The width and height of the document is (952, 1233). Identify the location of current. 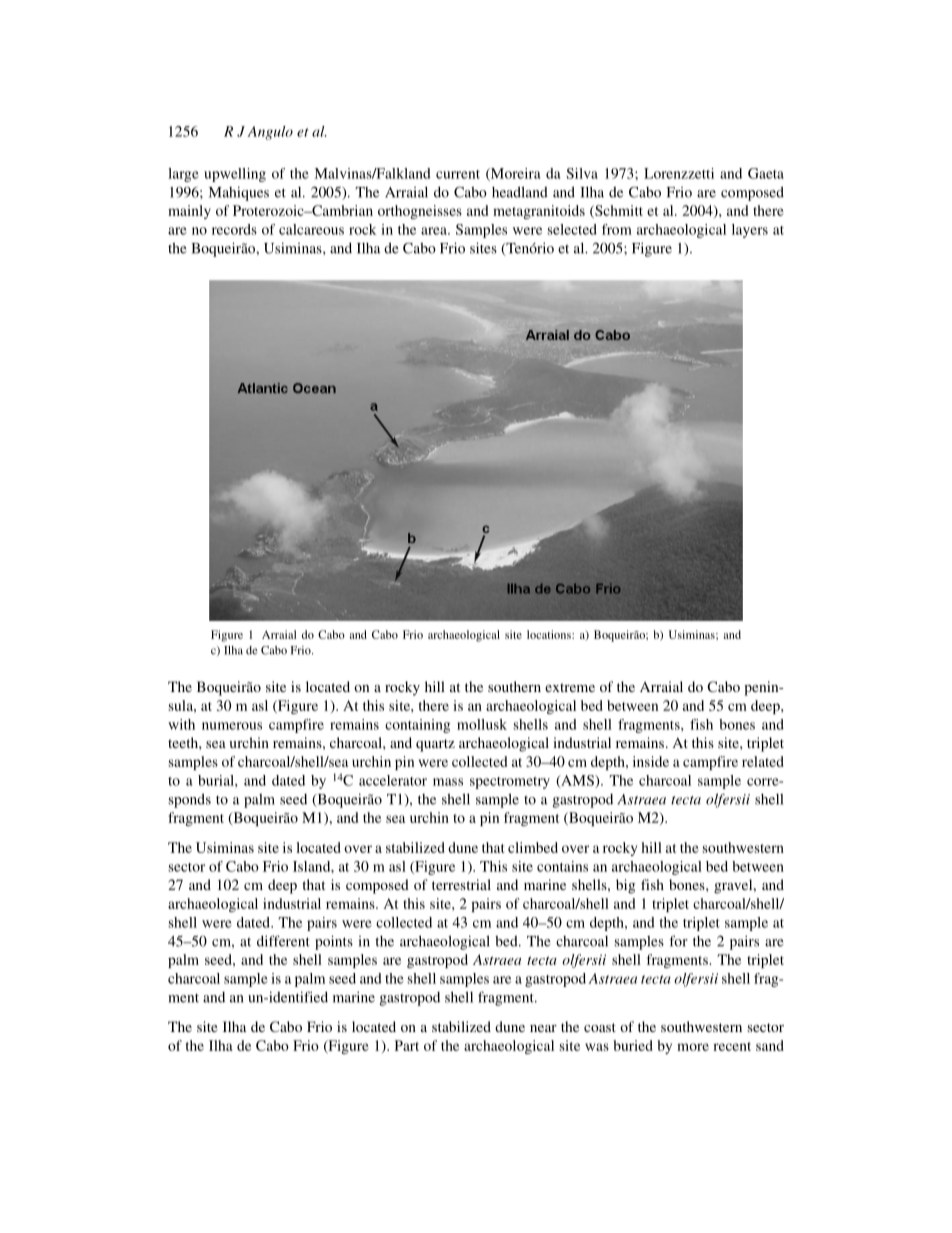
(458, 174).
